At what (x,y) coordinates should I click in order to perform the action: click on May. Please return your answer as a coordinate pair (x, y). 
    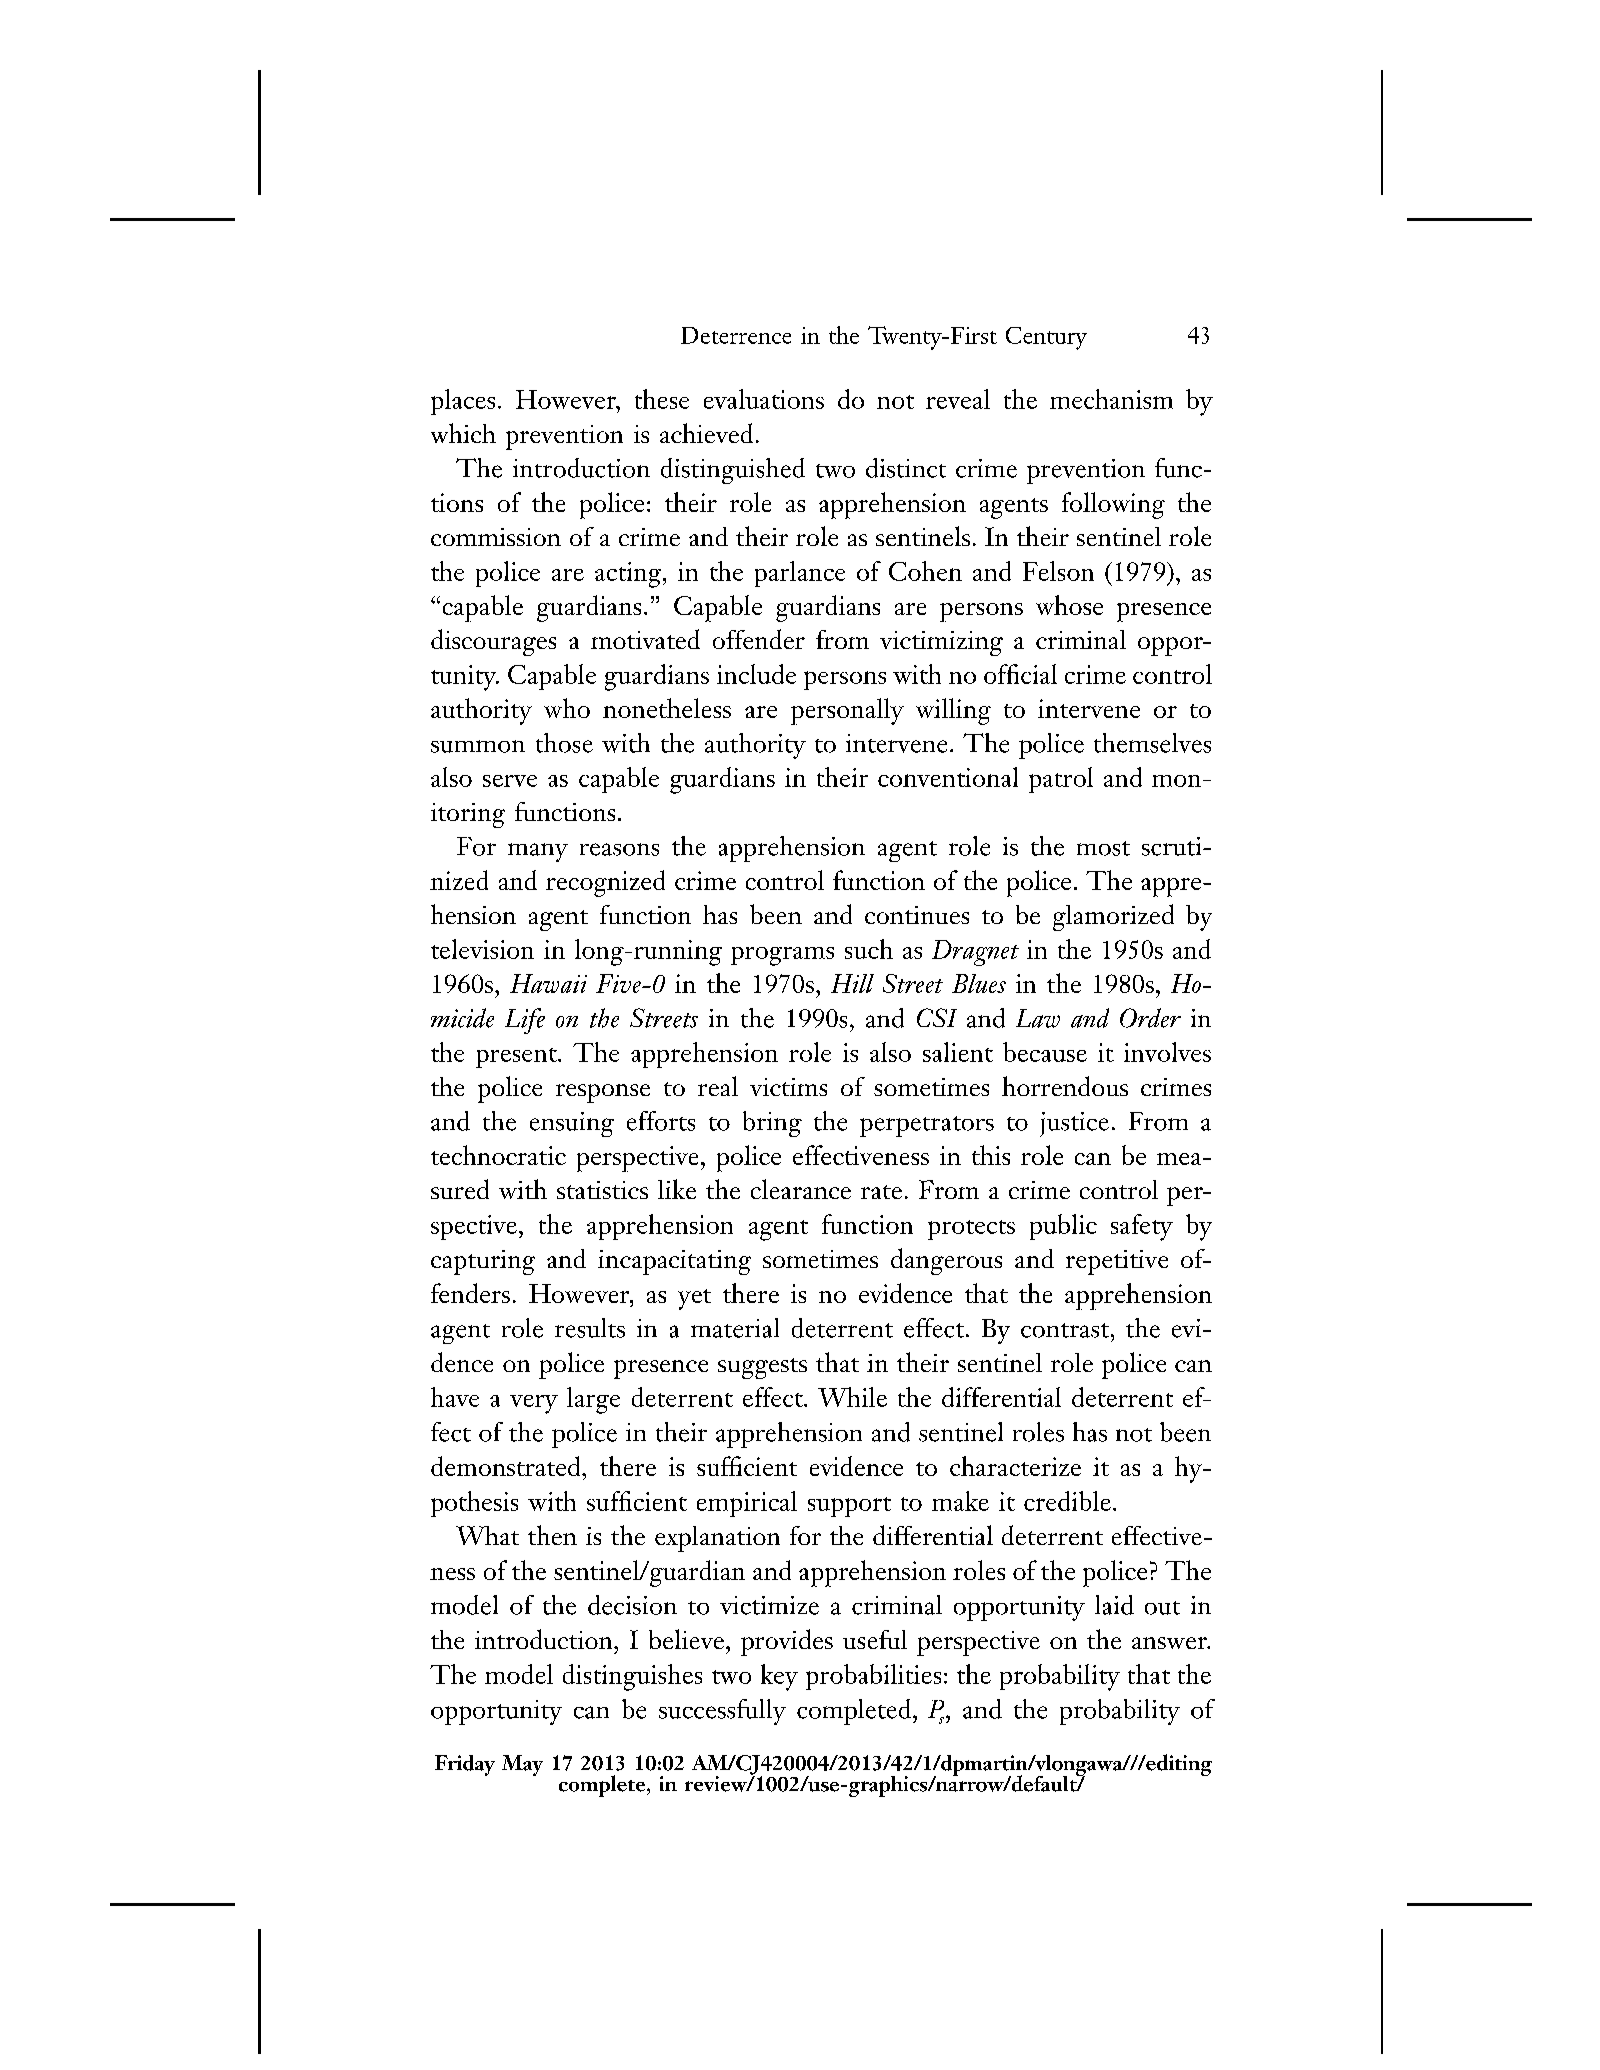
    Looking at the image, I should click on (522, 1765).
